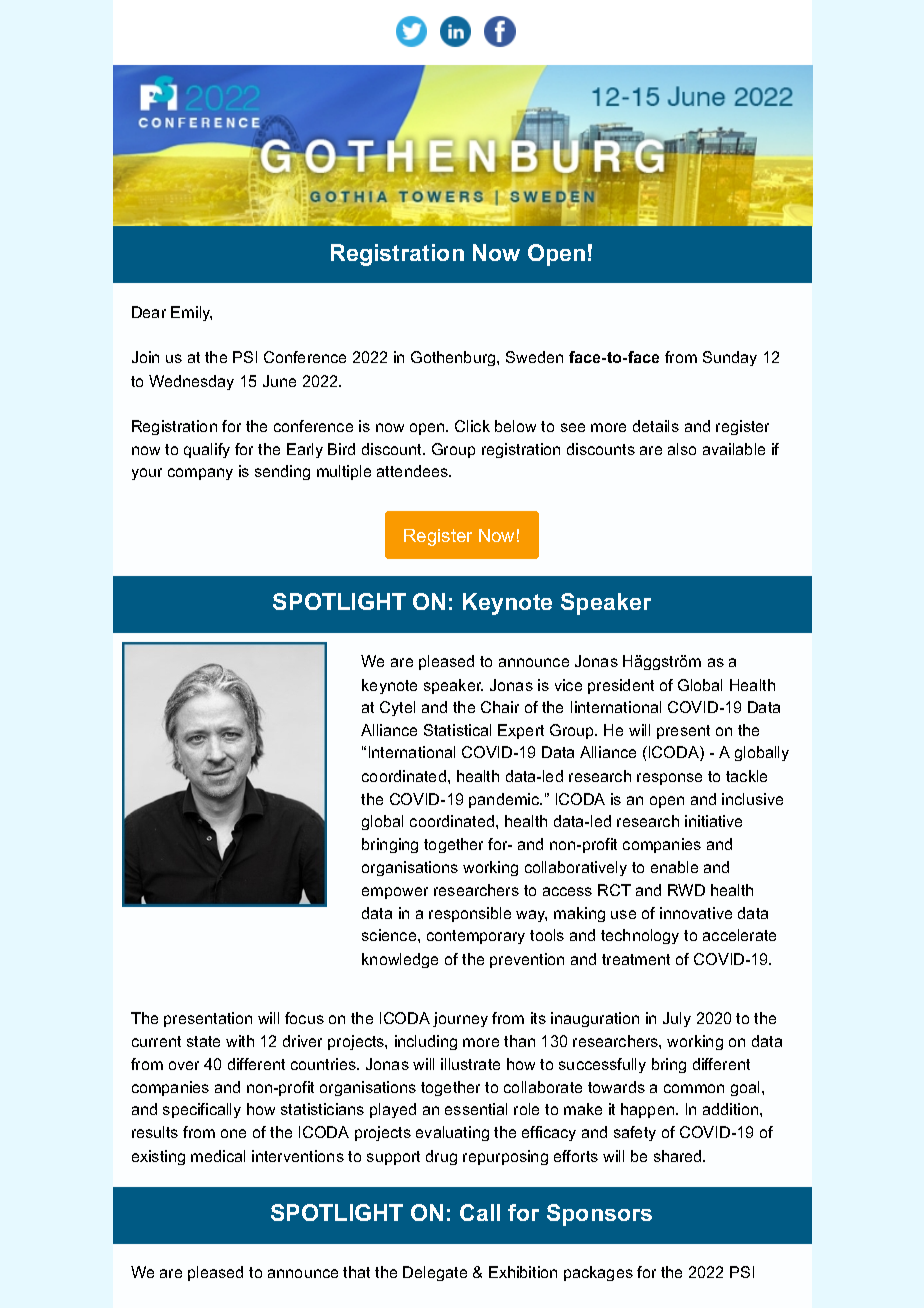 The width and height of the screenshot is (924, 1308). What do you see at coordinates (454, 358) in the screenshot?
I see `Gothenburg` at bounding box center [454, 358].
